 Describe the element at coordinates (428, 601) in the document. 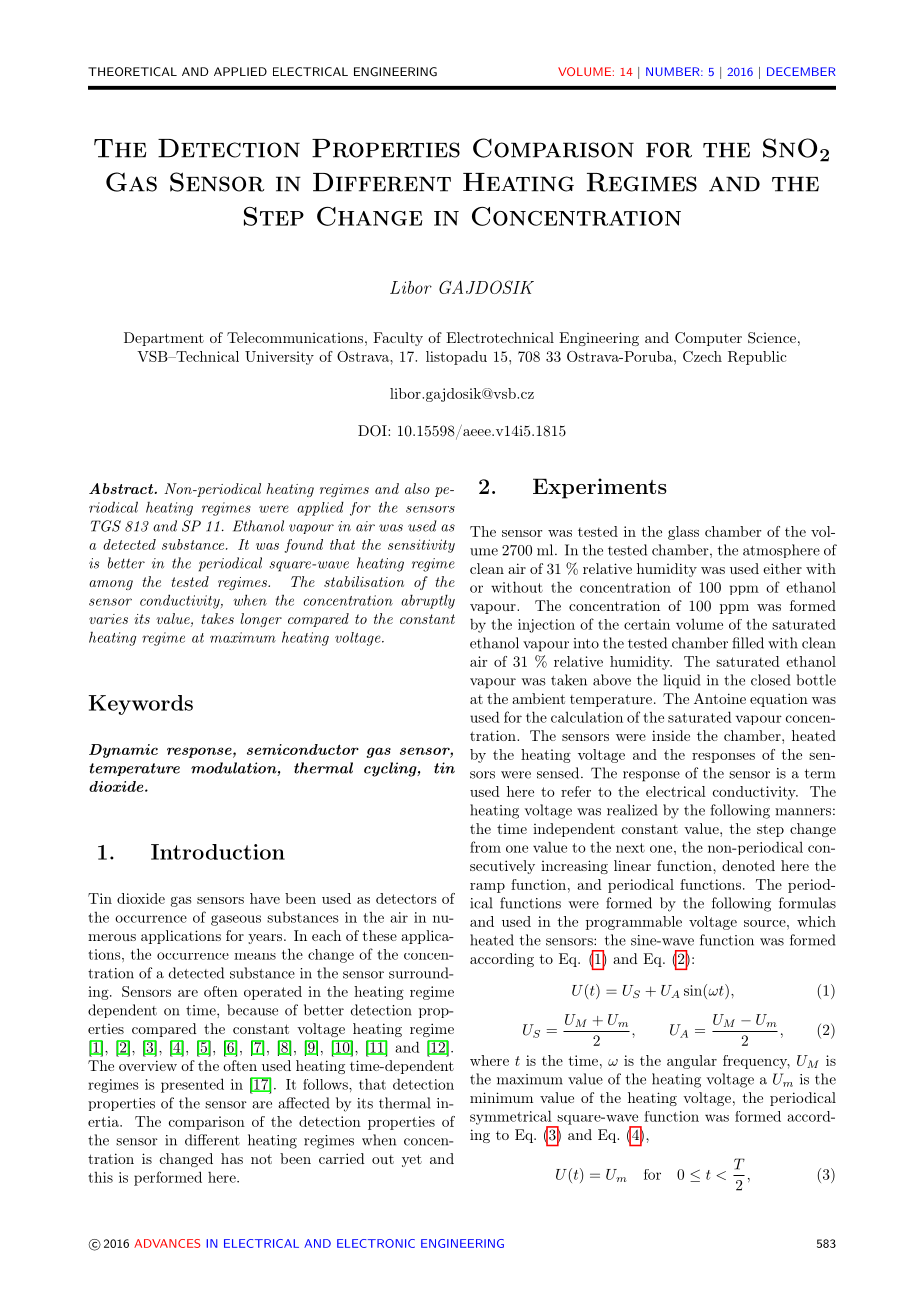

I see `abruptly` at that location.
